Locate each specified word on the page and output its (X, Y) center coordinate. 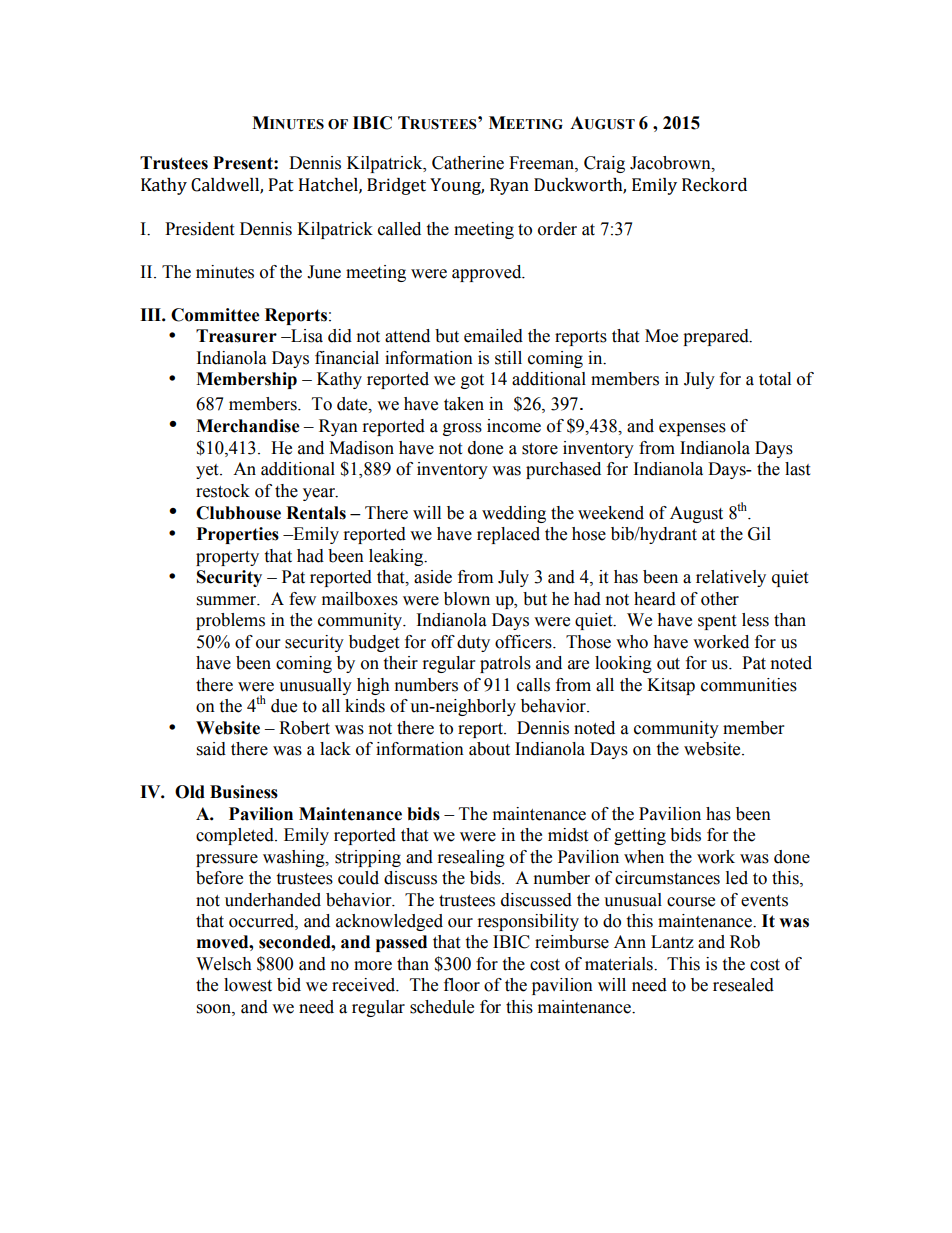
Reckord (714, 185)
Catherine (468, 163)
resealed (743, 985)
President (199, 229)
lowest (248, 985)
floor (462, 985)
